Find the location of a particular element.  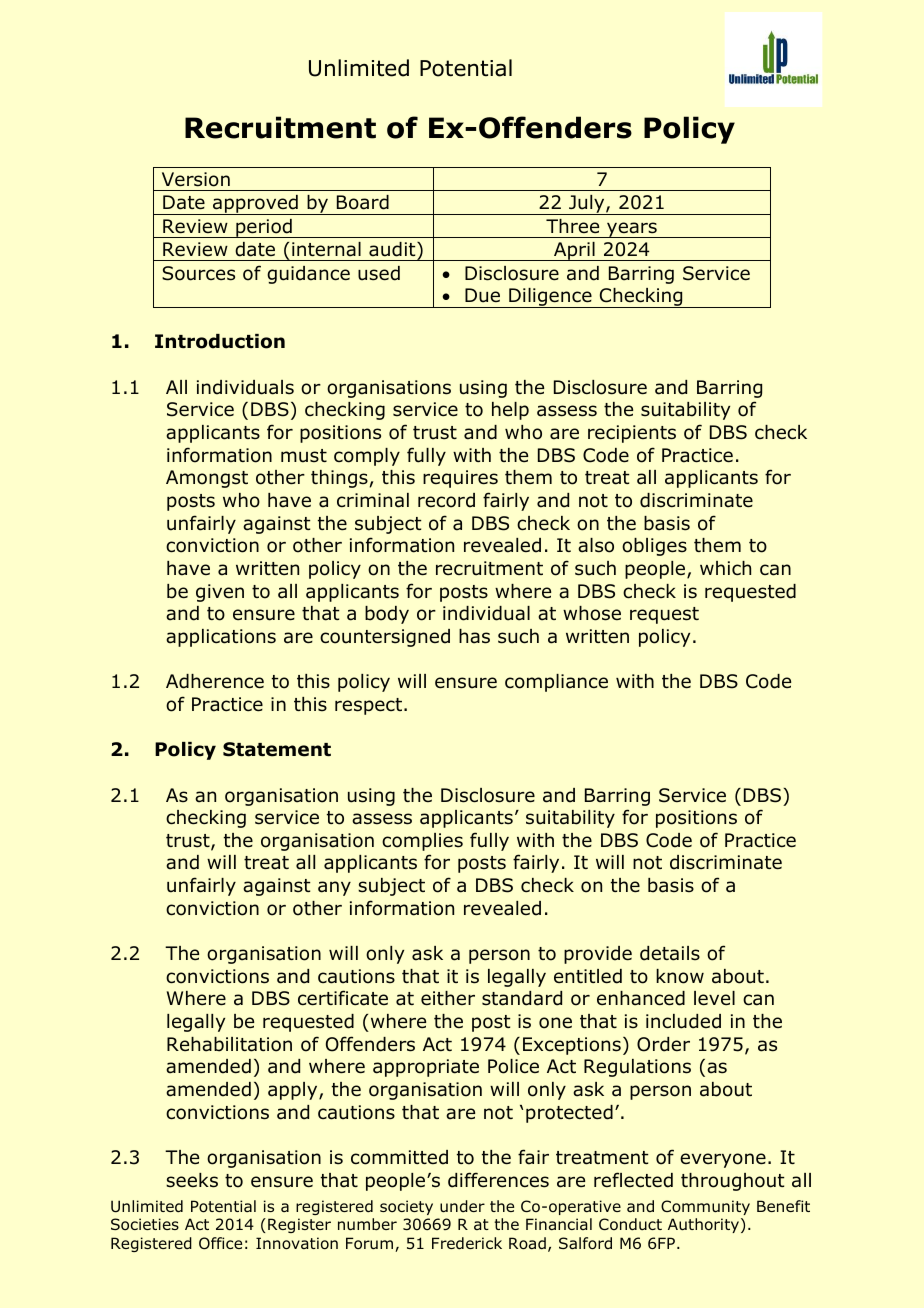

either is located at coordinates (448, 998).
